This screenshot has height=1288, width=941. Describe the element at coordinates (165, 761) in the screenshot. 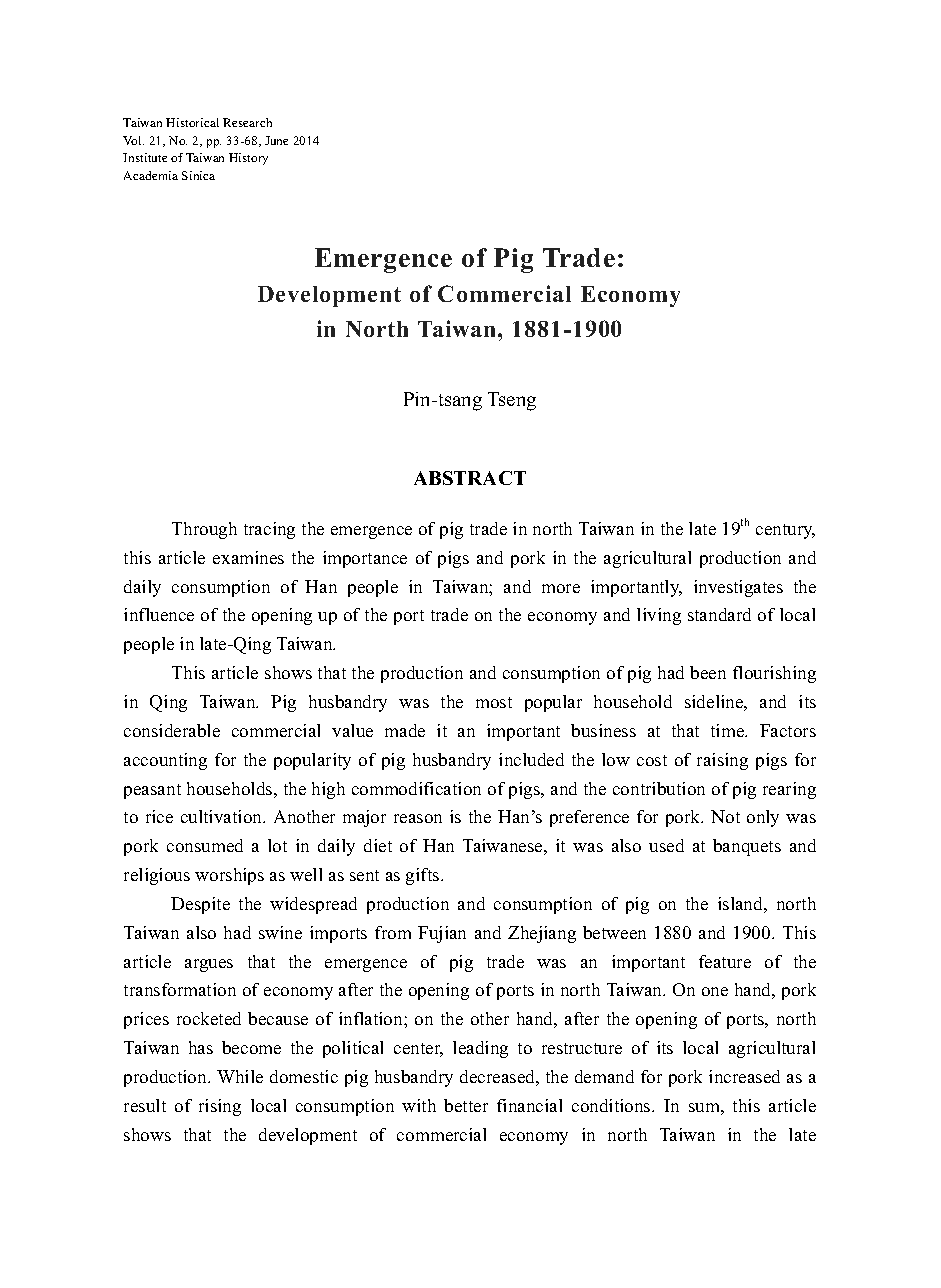

I see `accounting` at that location.
